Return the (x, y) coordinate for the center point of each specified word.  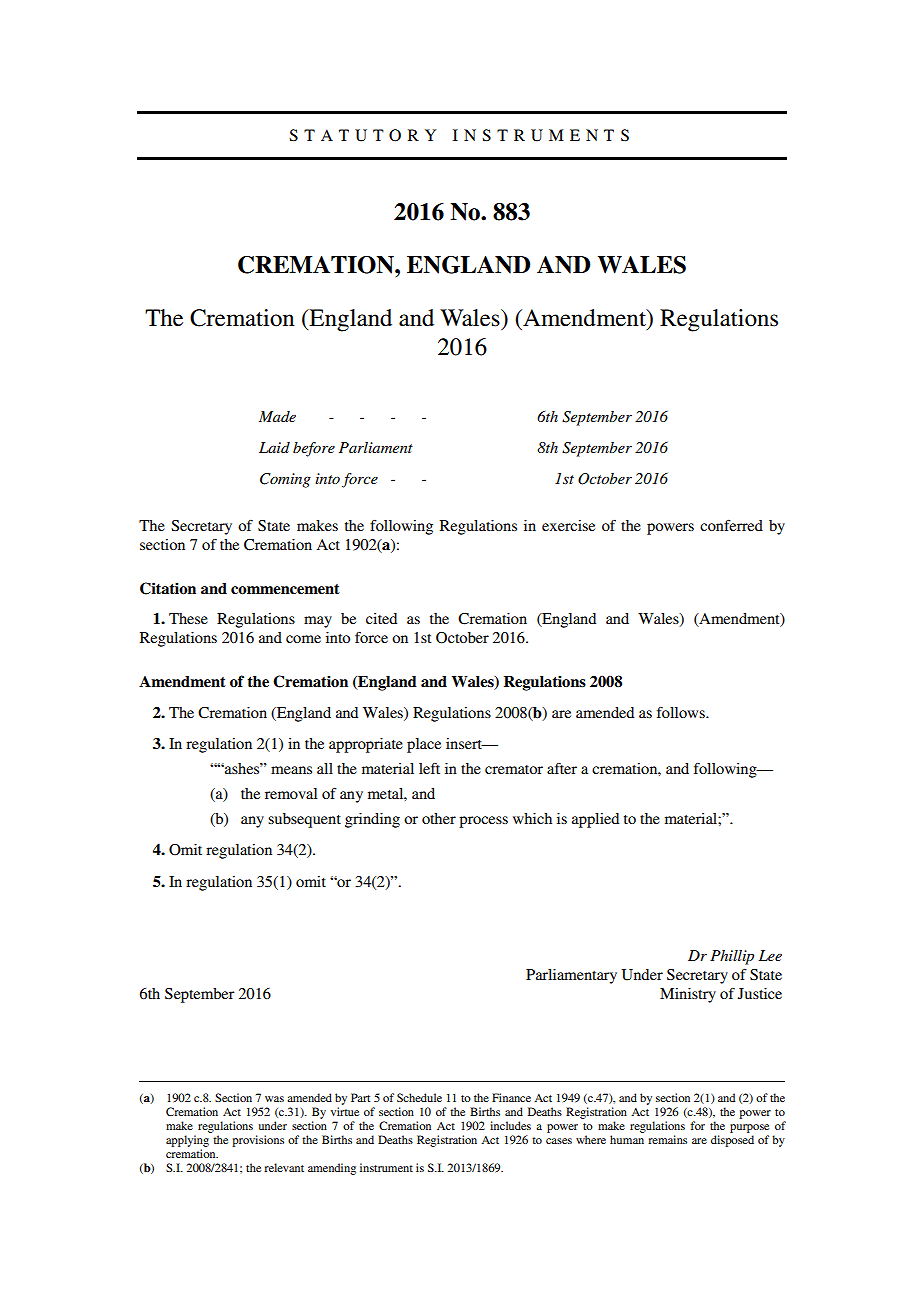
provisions (258, 1141)
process (483, 822)
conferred (731, 525)
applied (595, 820)
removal (291, 793)
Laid (274, 447)
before (314, 449)
